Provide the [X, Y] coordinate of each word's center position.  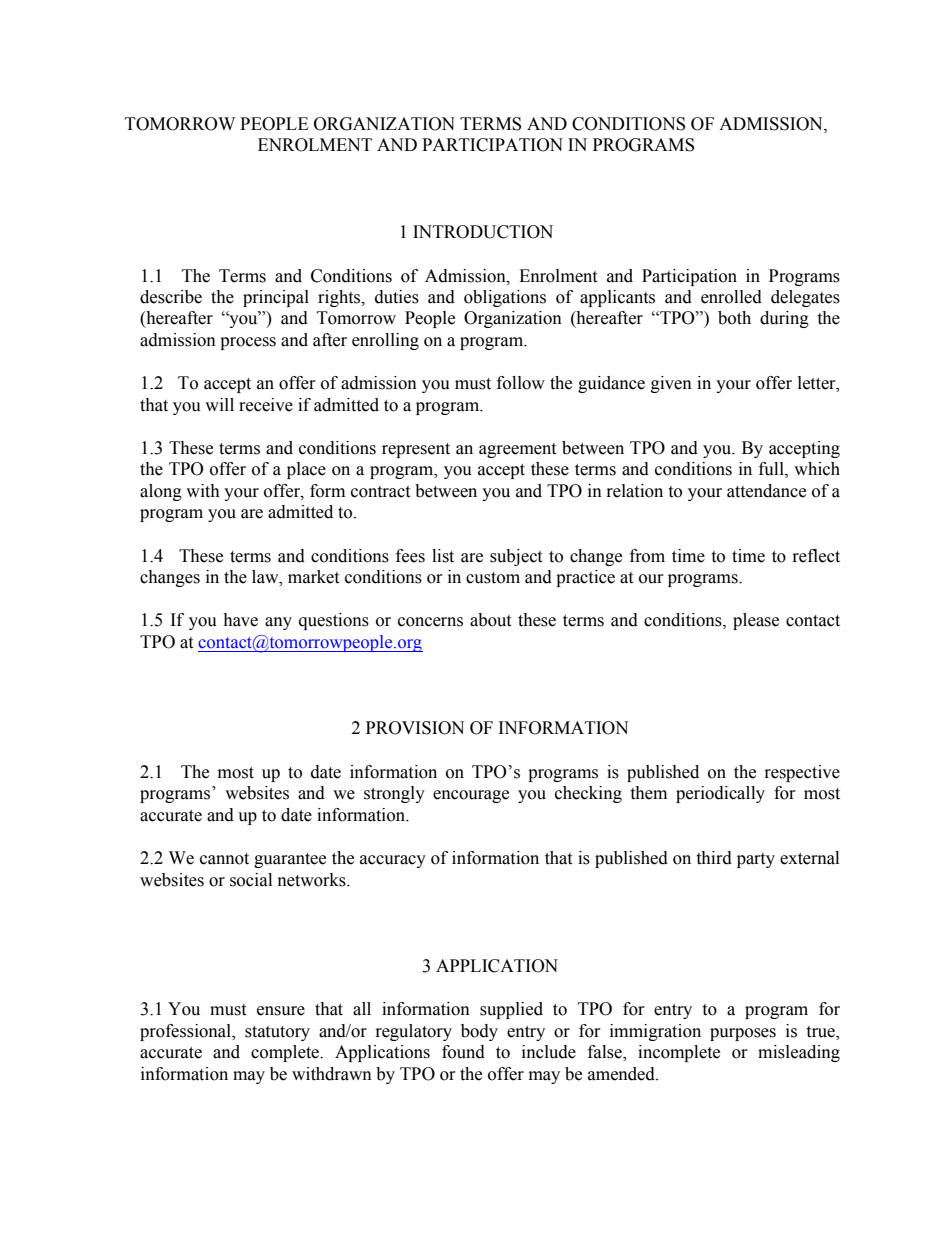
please [756, 621]
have [240, 620]
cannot [224, 859]
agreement [517, 450]
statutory [277, 1033]
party [756, 860]
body [479, 1032]
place [306, 470]
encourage [471, 796]
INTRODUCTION [483, 232]
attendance [766, 491]
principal [276, 298]
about [490, 620]
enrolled [731, 297]
